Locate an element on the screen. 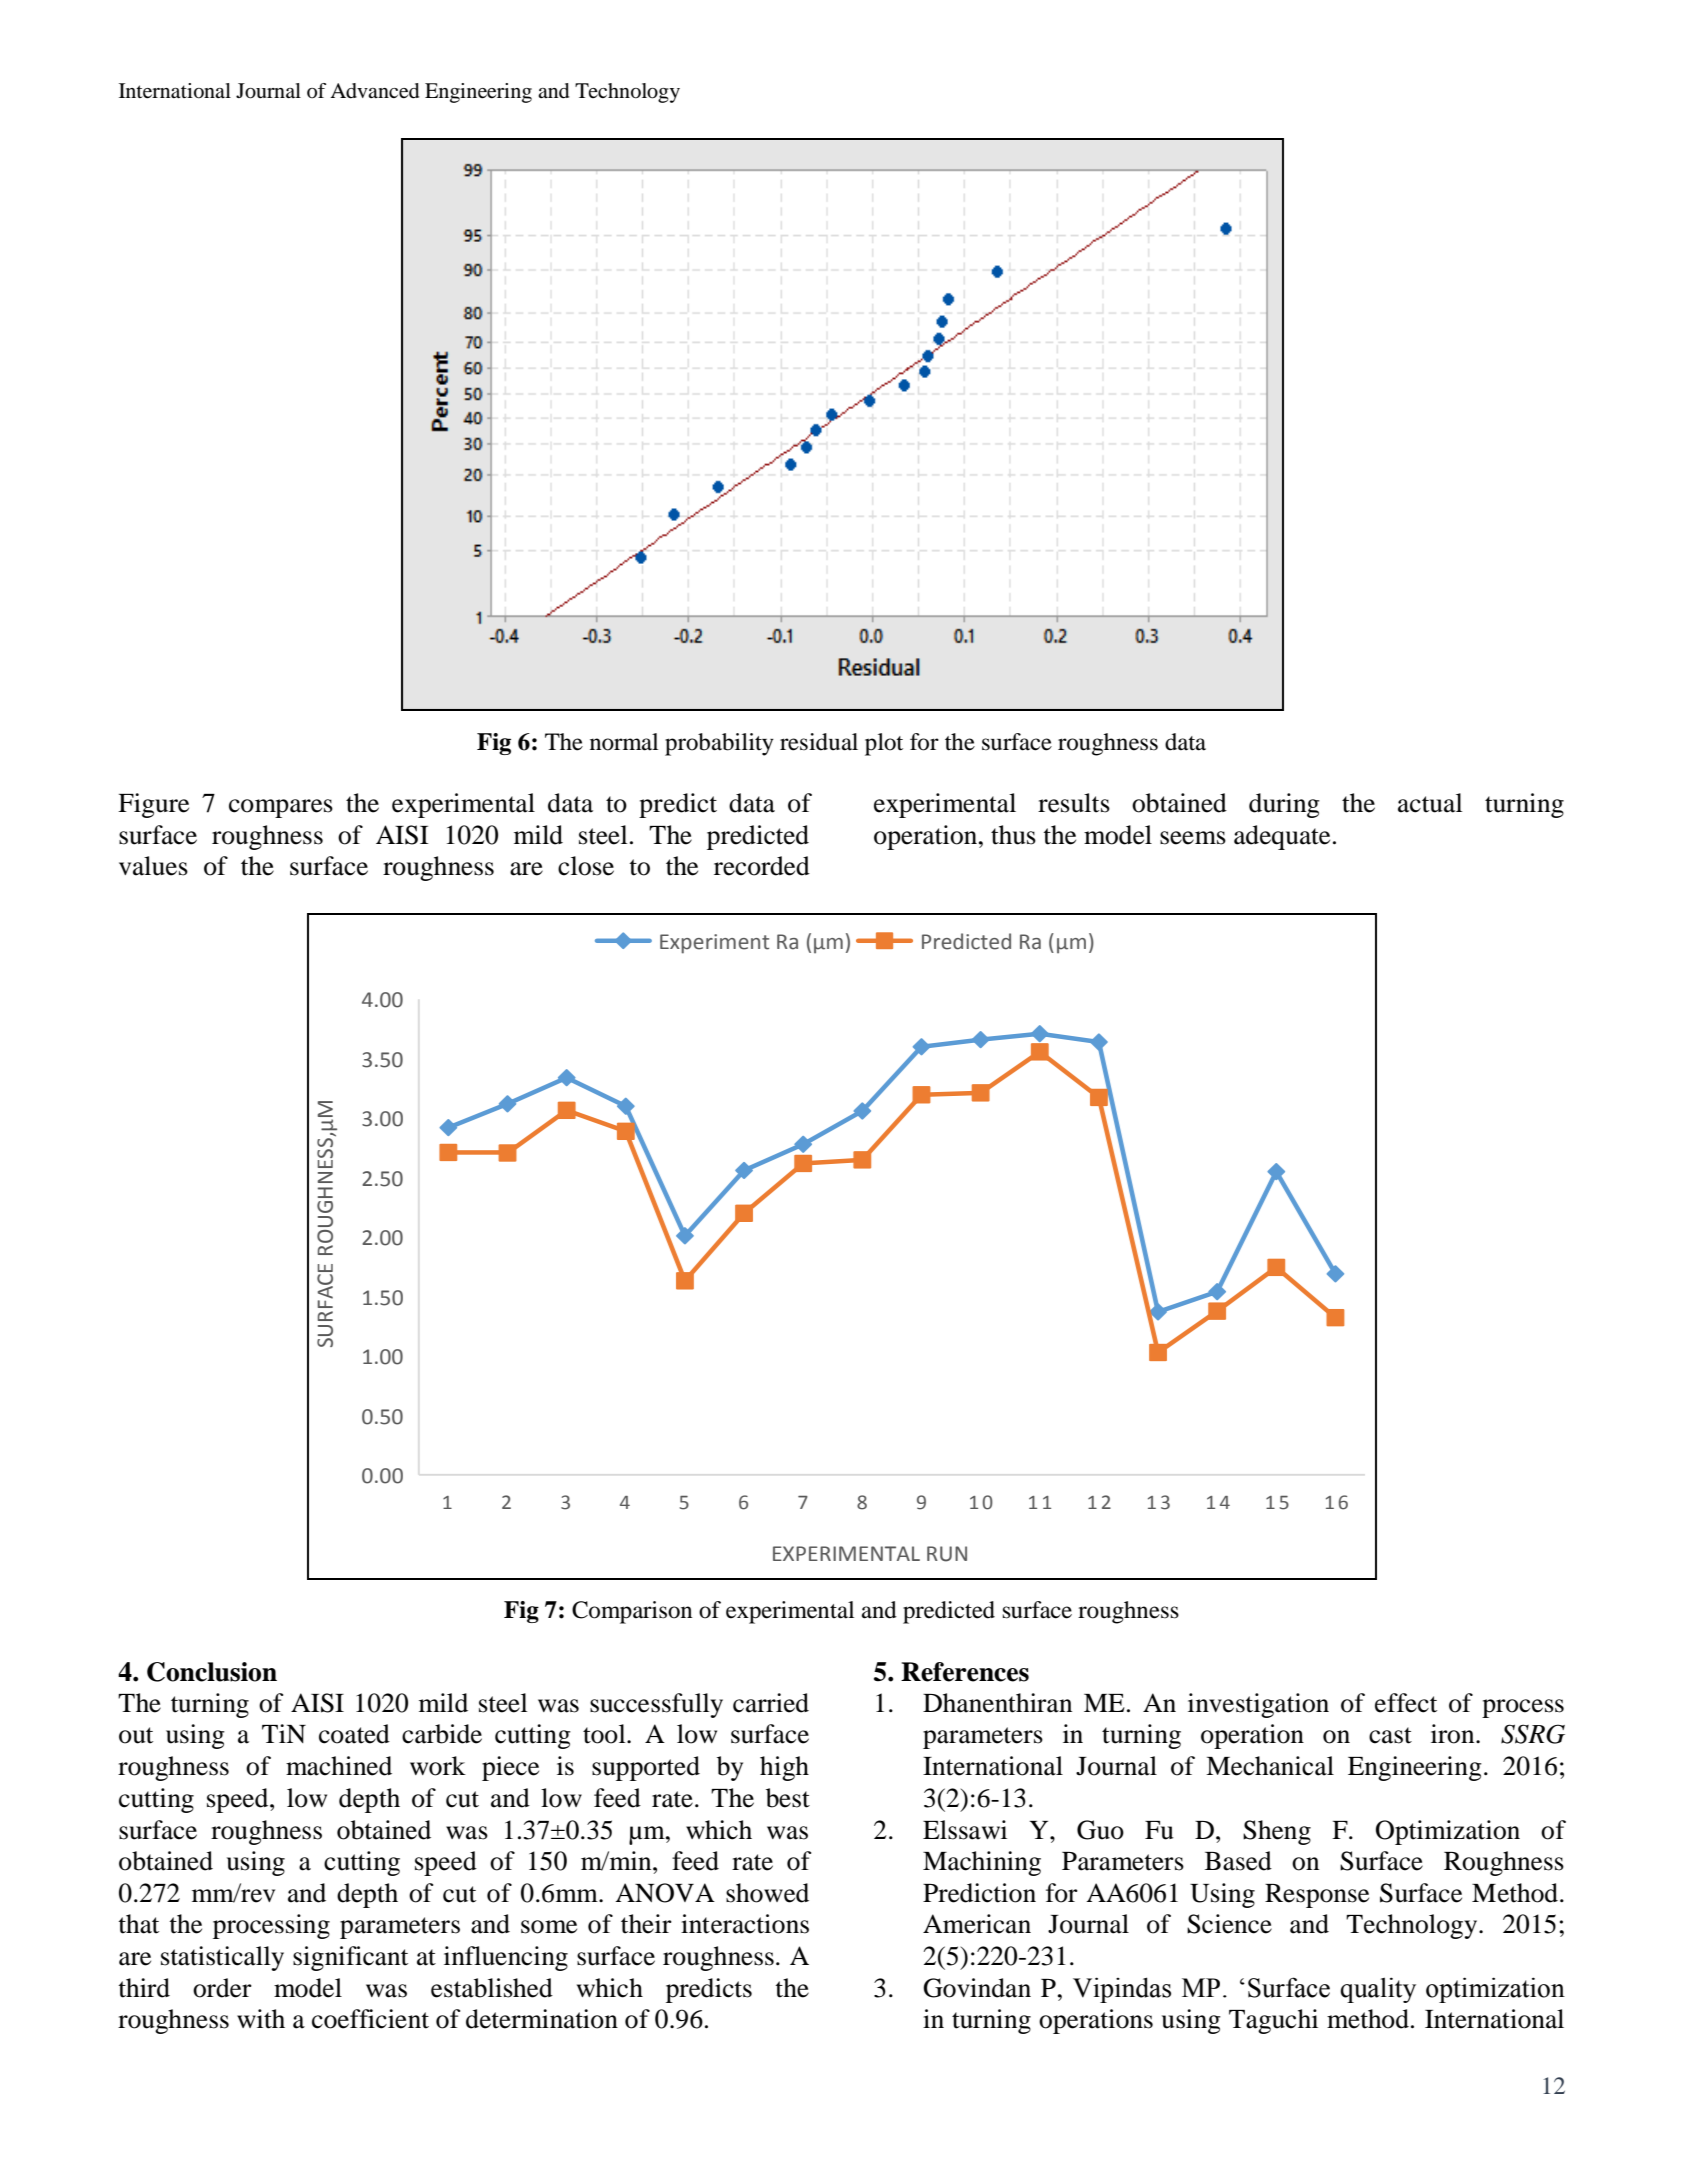 The image size is (1684, 2179). Advanced is located at coordinates (374, 91).
